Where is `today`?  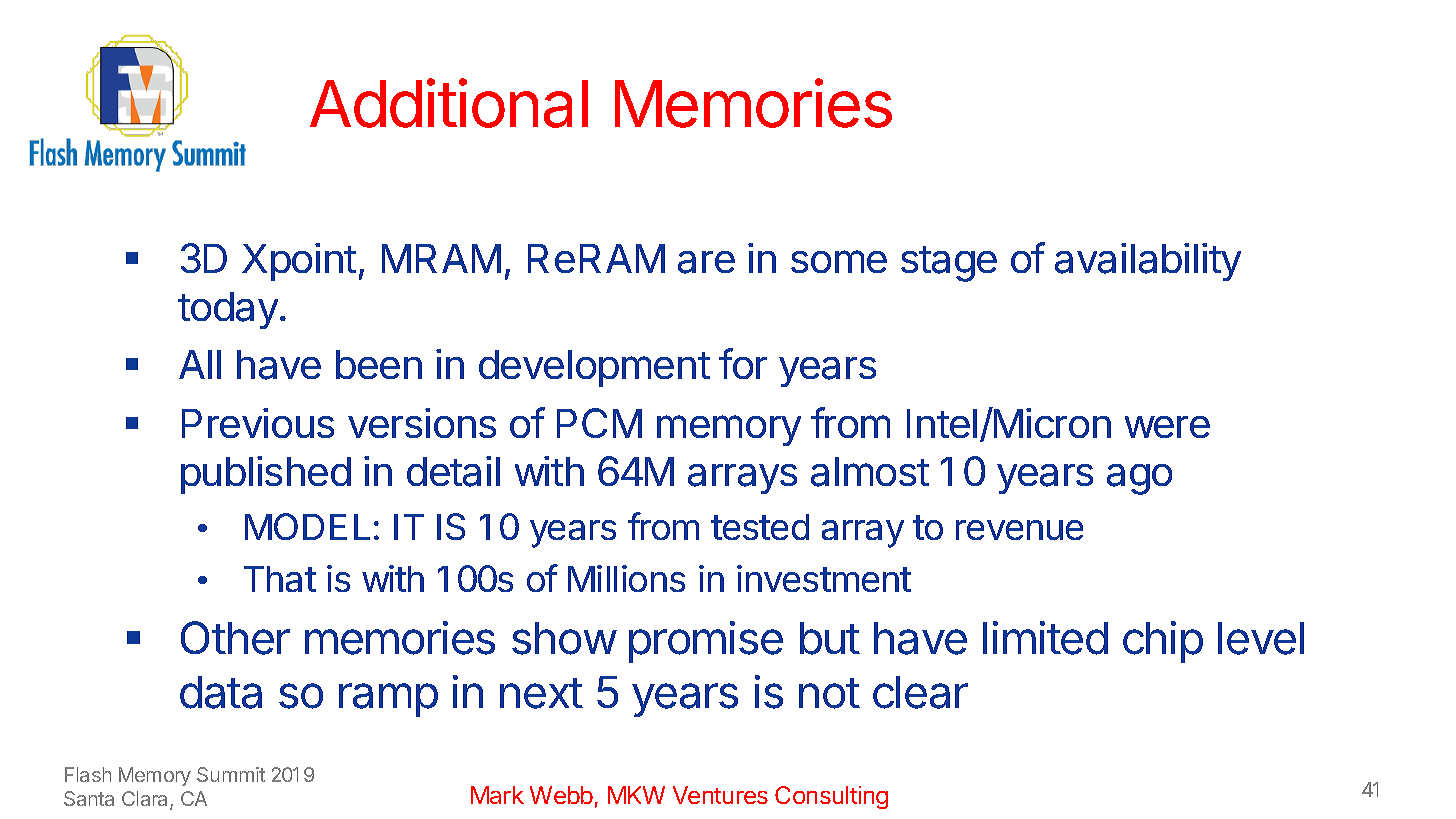
today is located at coordinates (228, 310).
